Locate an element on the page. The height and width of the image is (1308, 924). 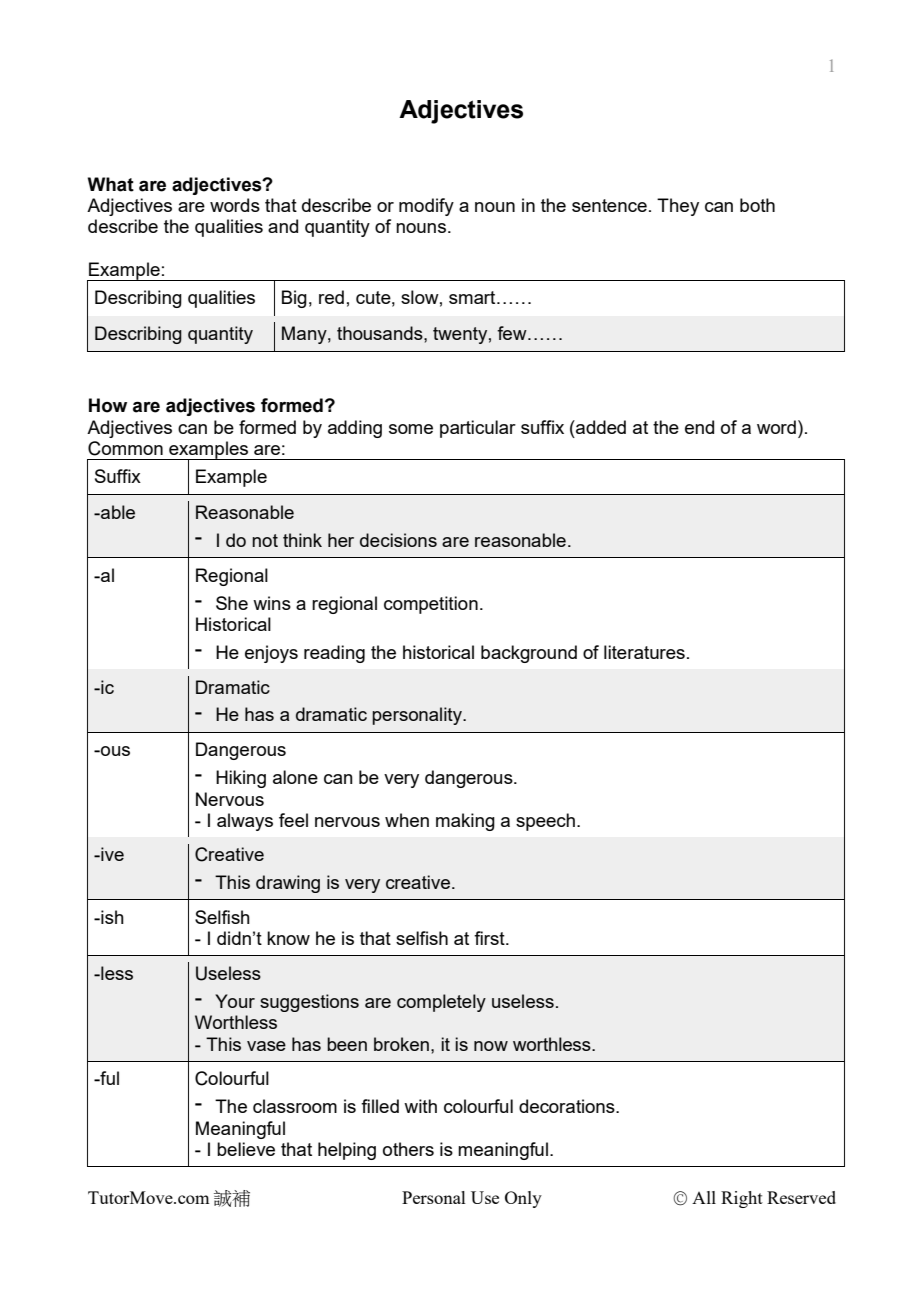
background is located at coordinates (529, 654).
